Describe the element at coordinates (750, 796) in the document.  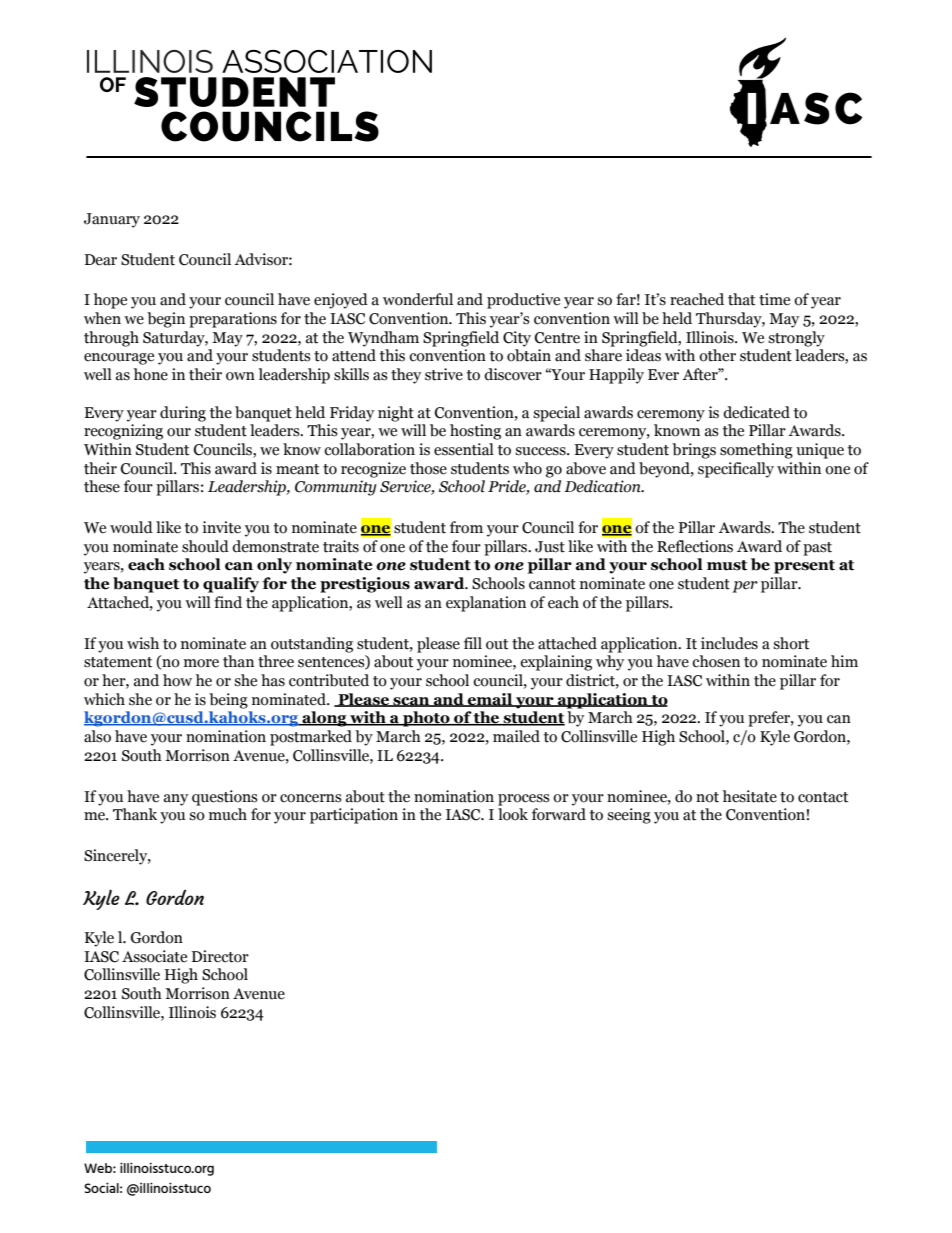
I see `hesitate` at that location.
